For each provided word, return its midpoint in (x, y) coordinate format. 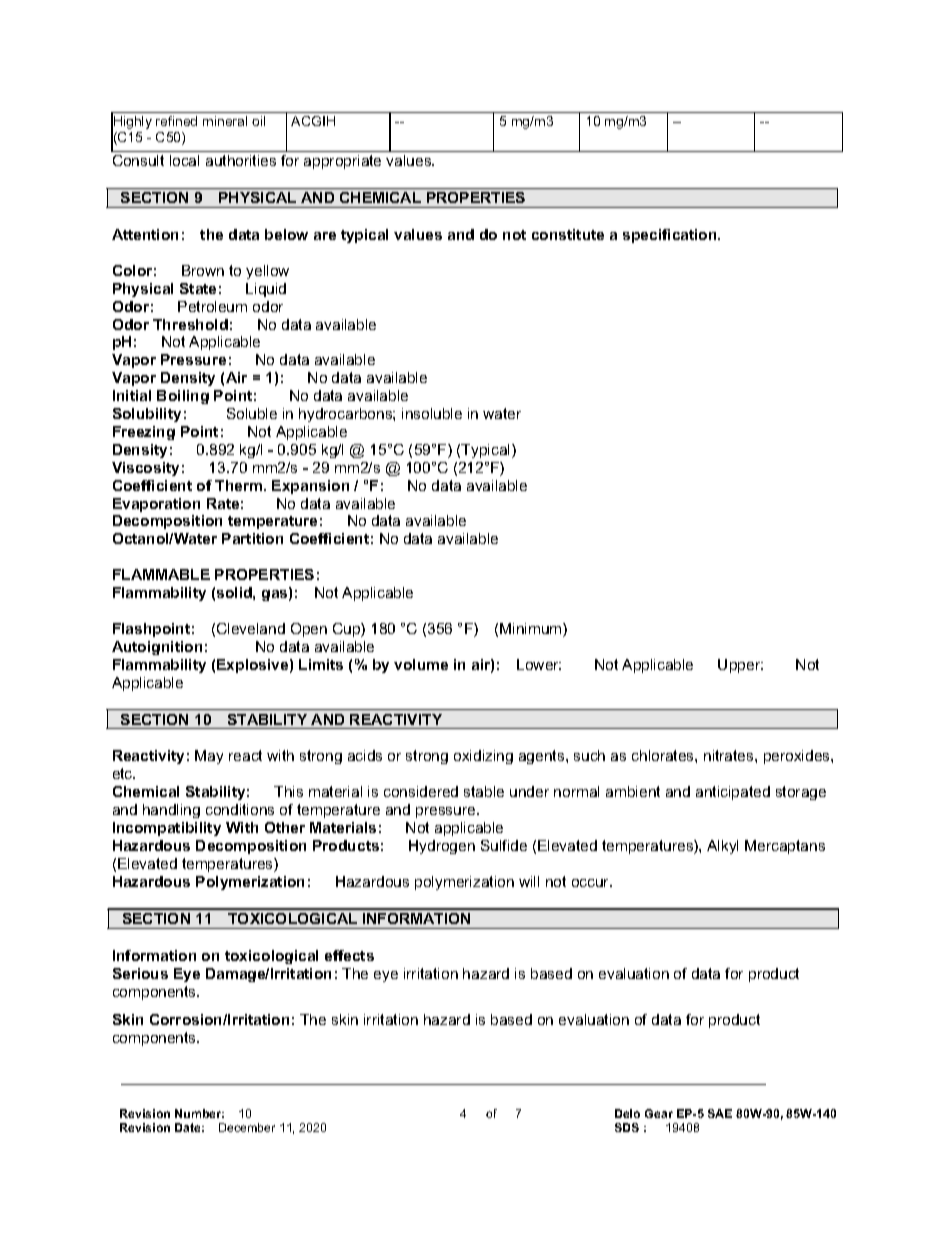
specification (671, 236)
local (184, 160)
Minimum (532, 630)
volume (421, 664)
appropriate (342, 162)
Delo (627, 1113)
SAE (720, 1113)
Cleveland (251, 628)
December (247, 1127)
